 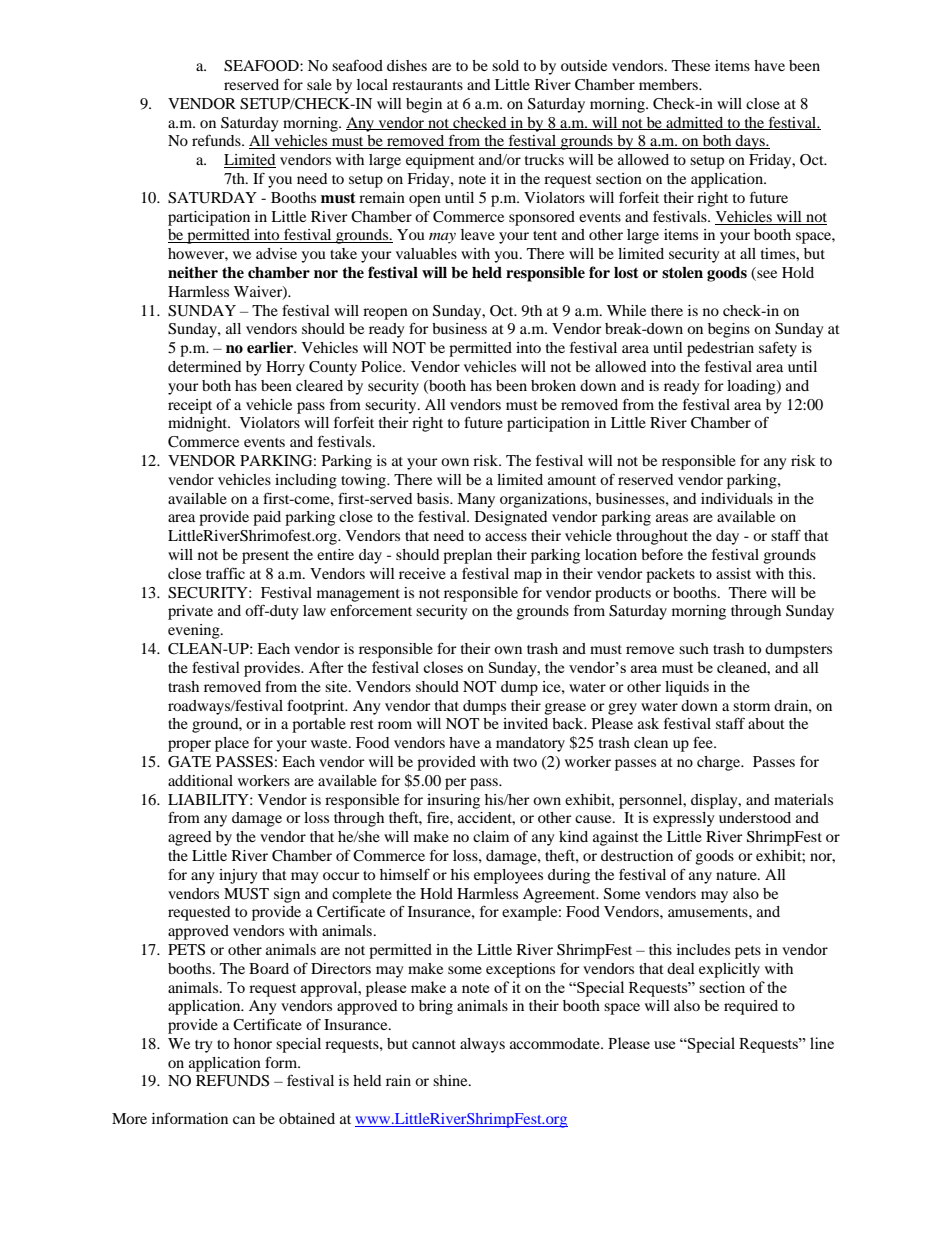 I want to click on map, so click(x=528, y=577).
